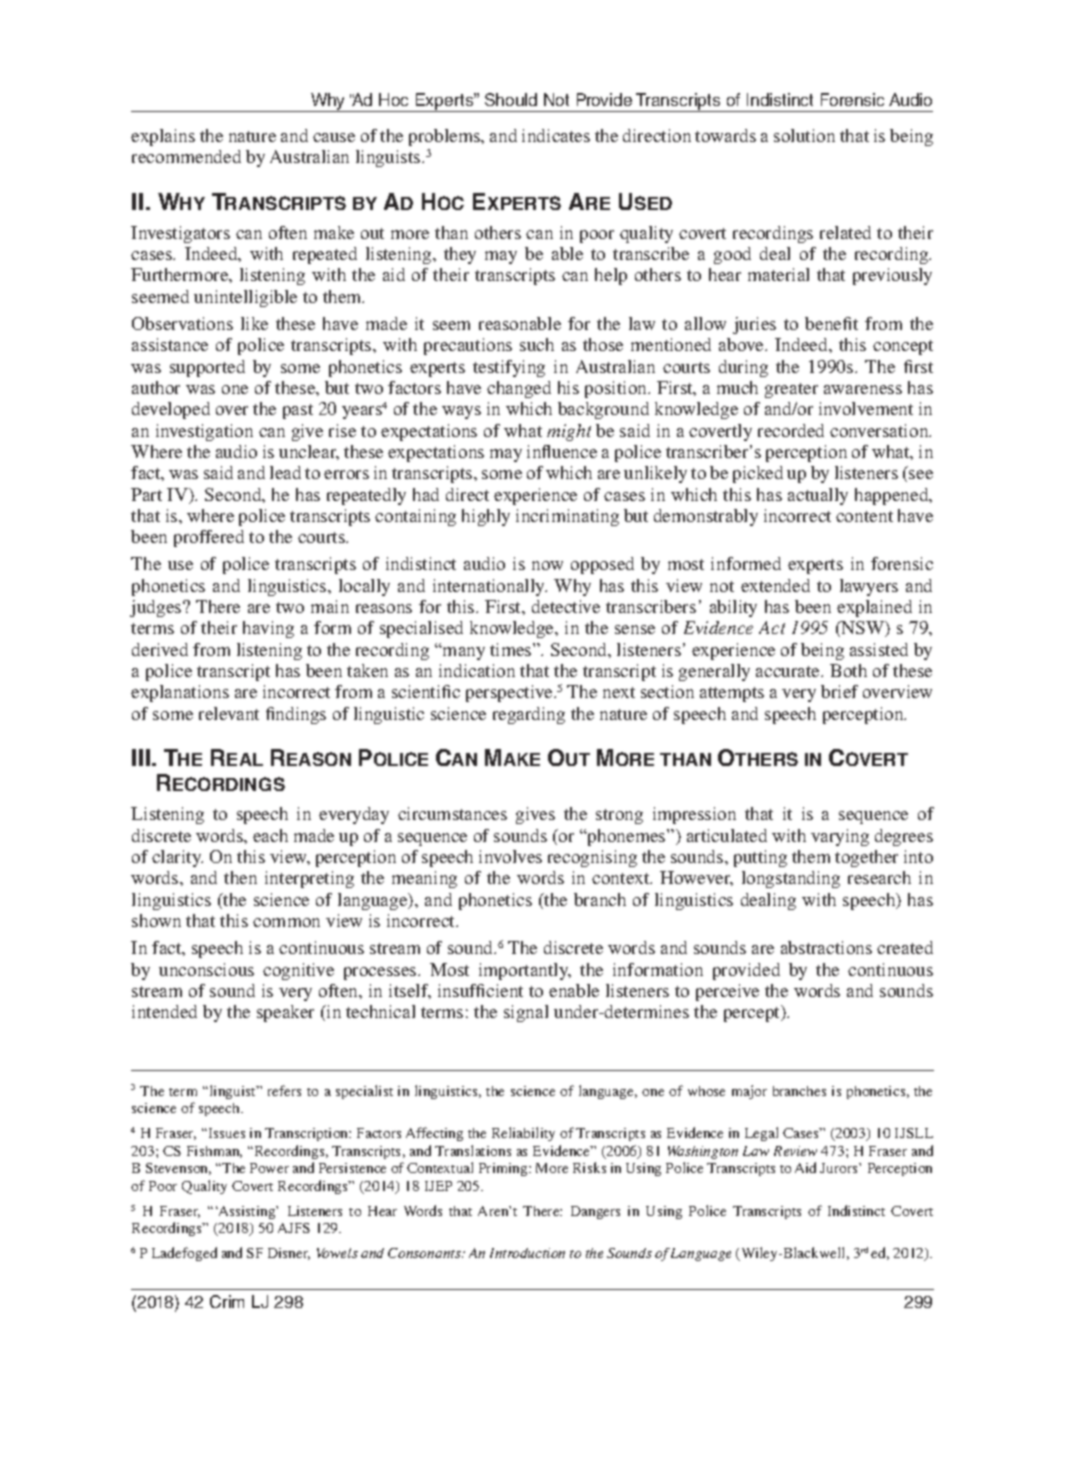  Describe the element at coordinates (537, 344) in the image. I see `such` at that location.
